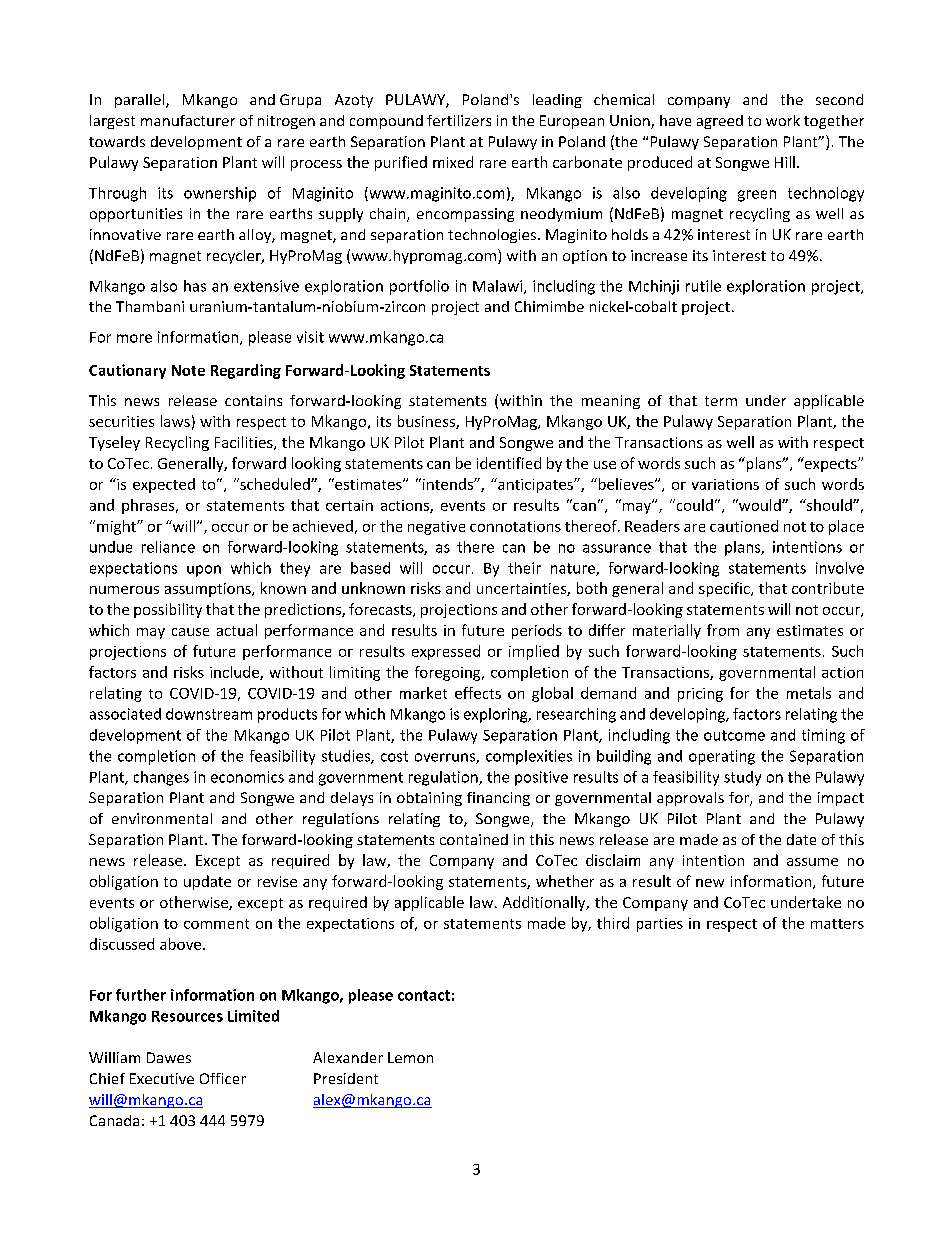 This page has height=1233, width=952. Describe the element at coordinates (346, 1078) in the page. I see `President` at that location.
